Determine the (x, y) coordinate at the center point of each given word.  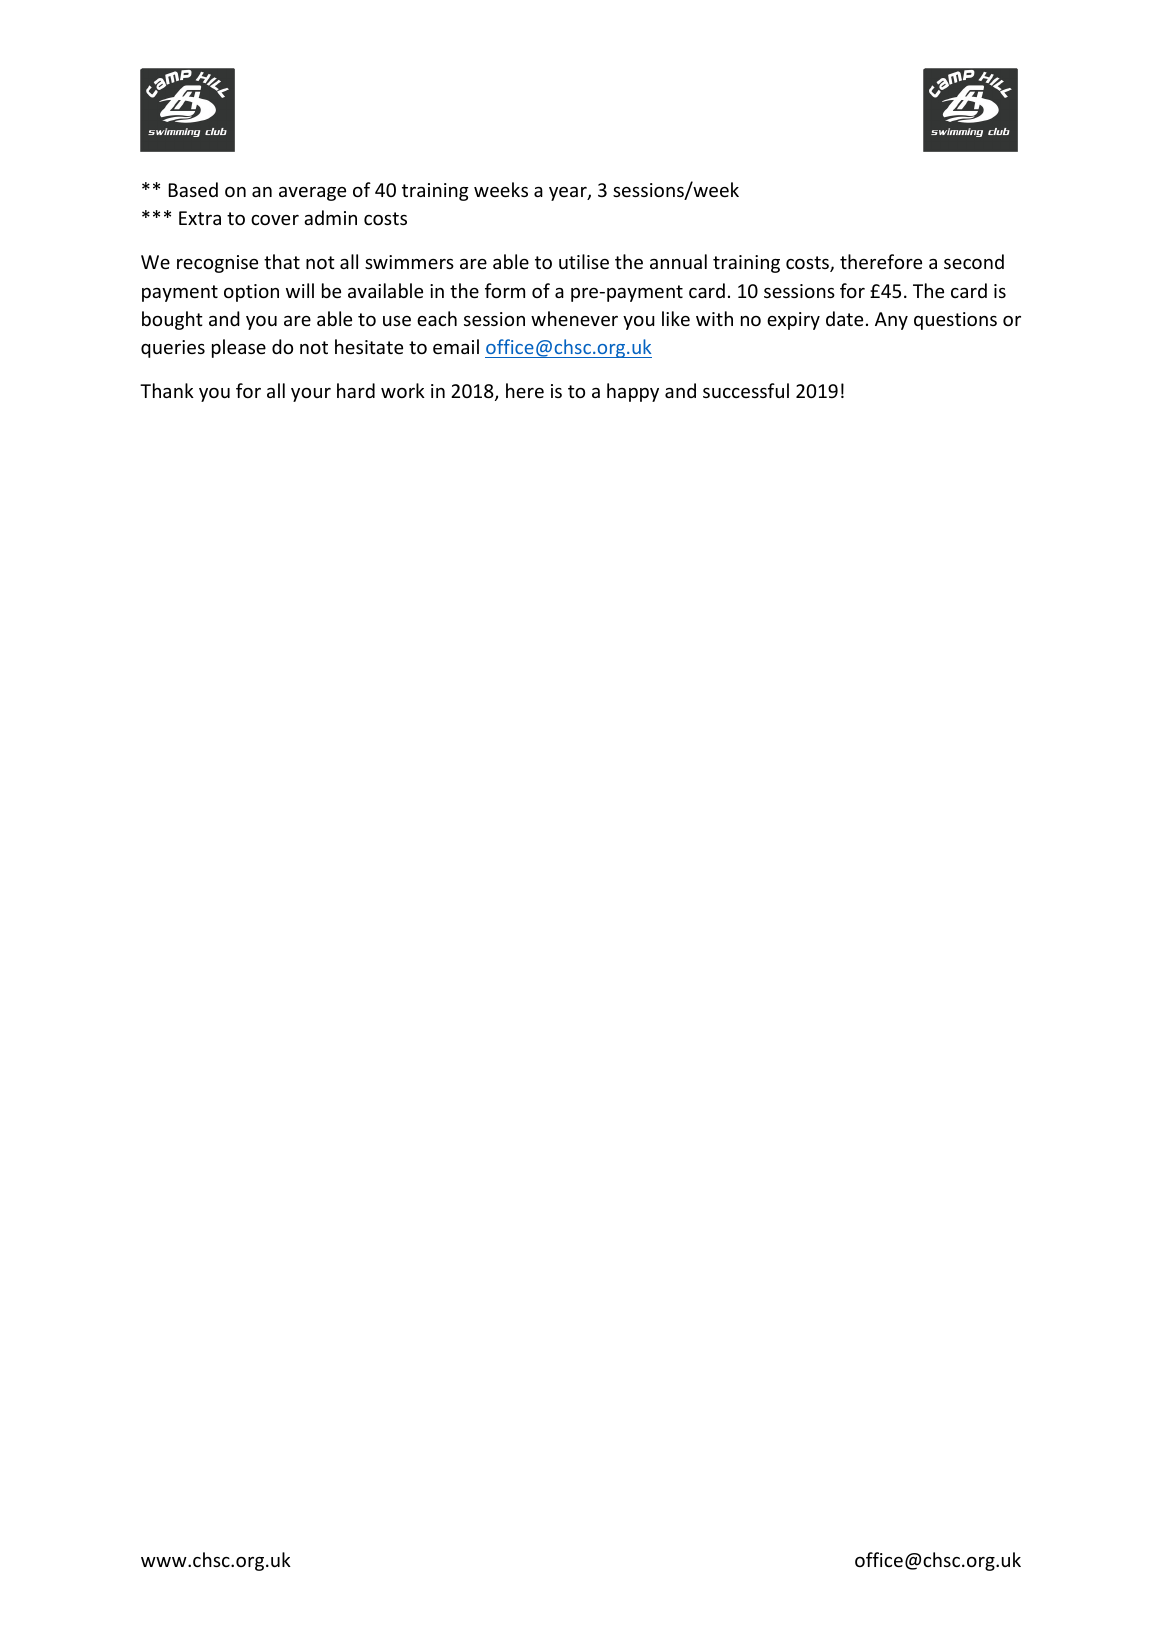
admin (330, 217)
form (505, 290)
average (312, 194)
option (251, 293)
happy (633, 392)
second (974, 261)
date (844, 318)
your (311, 395)
